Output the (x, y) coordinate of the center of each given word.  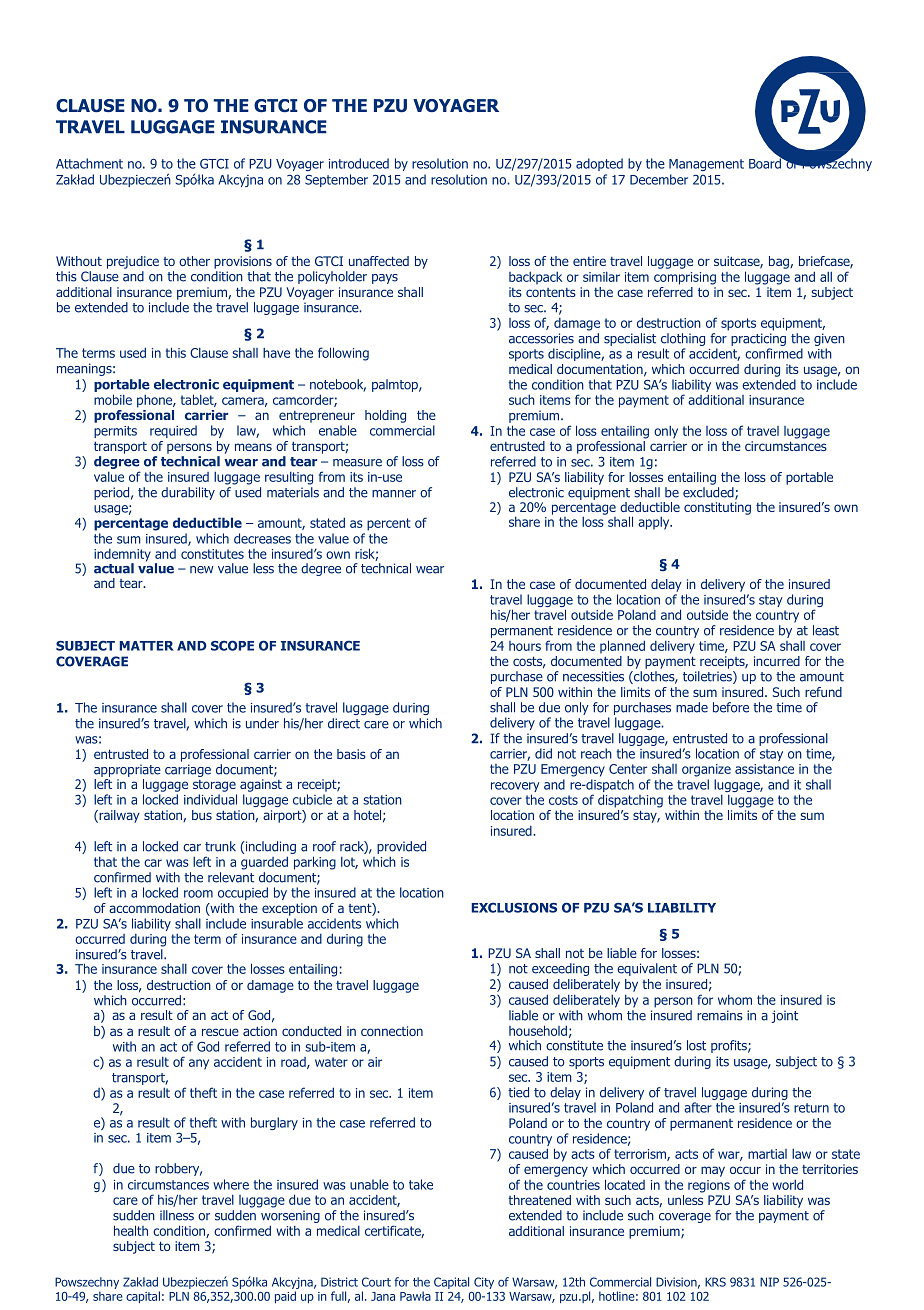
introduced (359, 163)
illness (177, 1215)
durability (188, 493)
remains (720, 1015)
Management (706, 165)
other (194, 261)
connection (392, 1031)
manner (394, 494)
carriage (188, 770)
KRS (715, 1282)
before (731, 707)
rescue (220, 1032)
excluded (709, 493)
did (543, 753)
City (484, 1283)
